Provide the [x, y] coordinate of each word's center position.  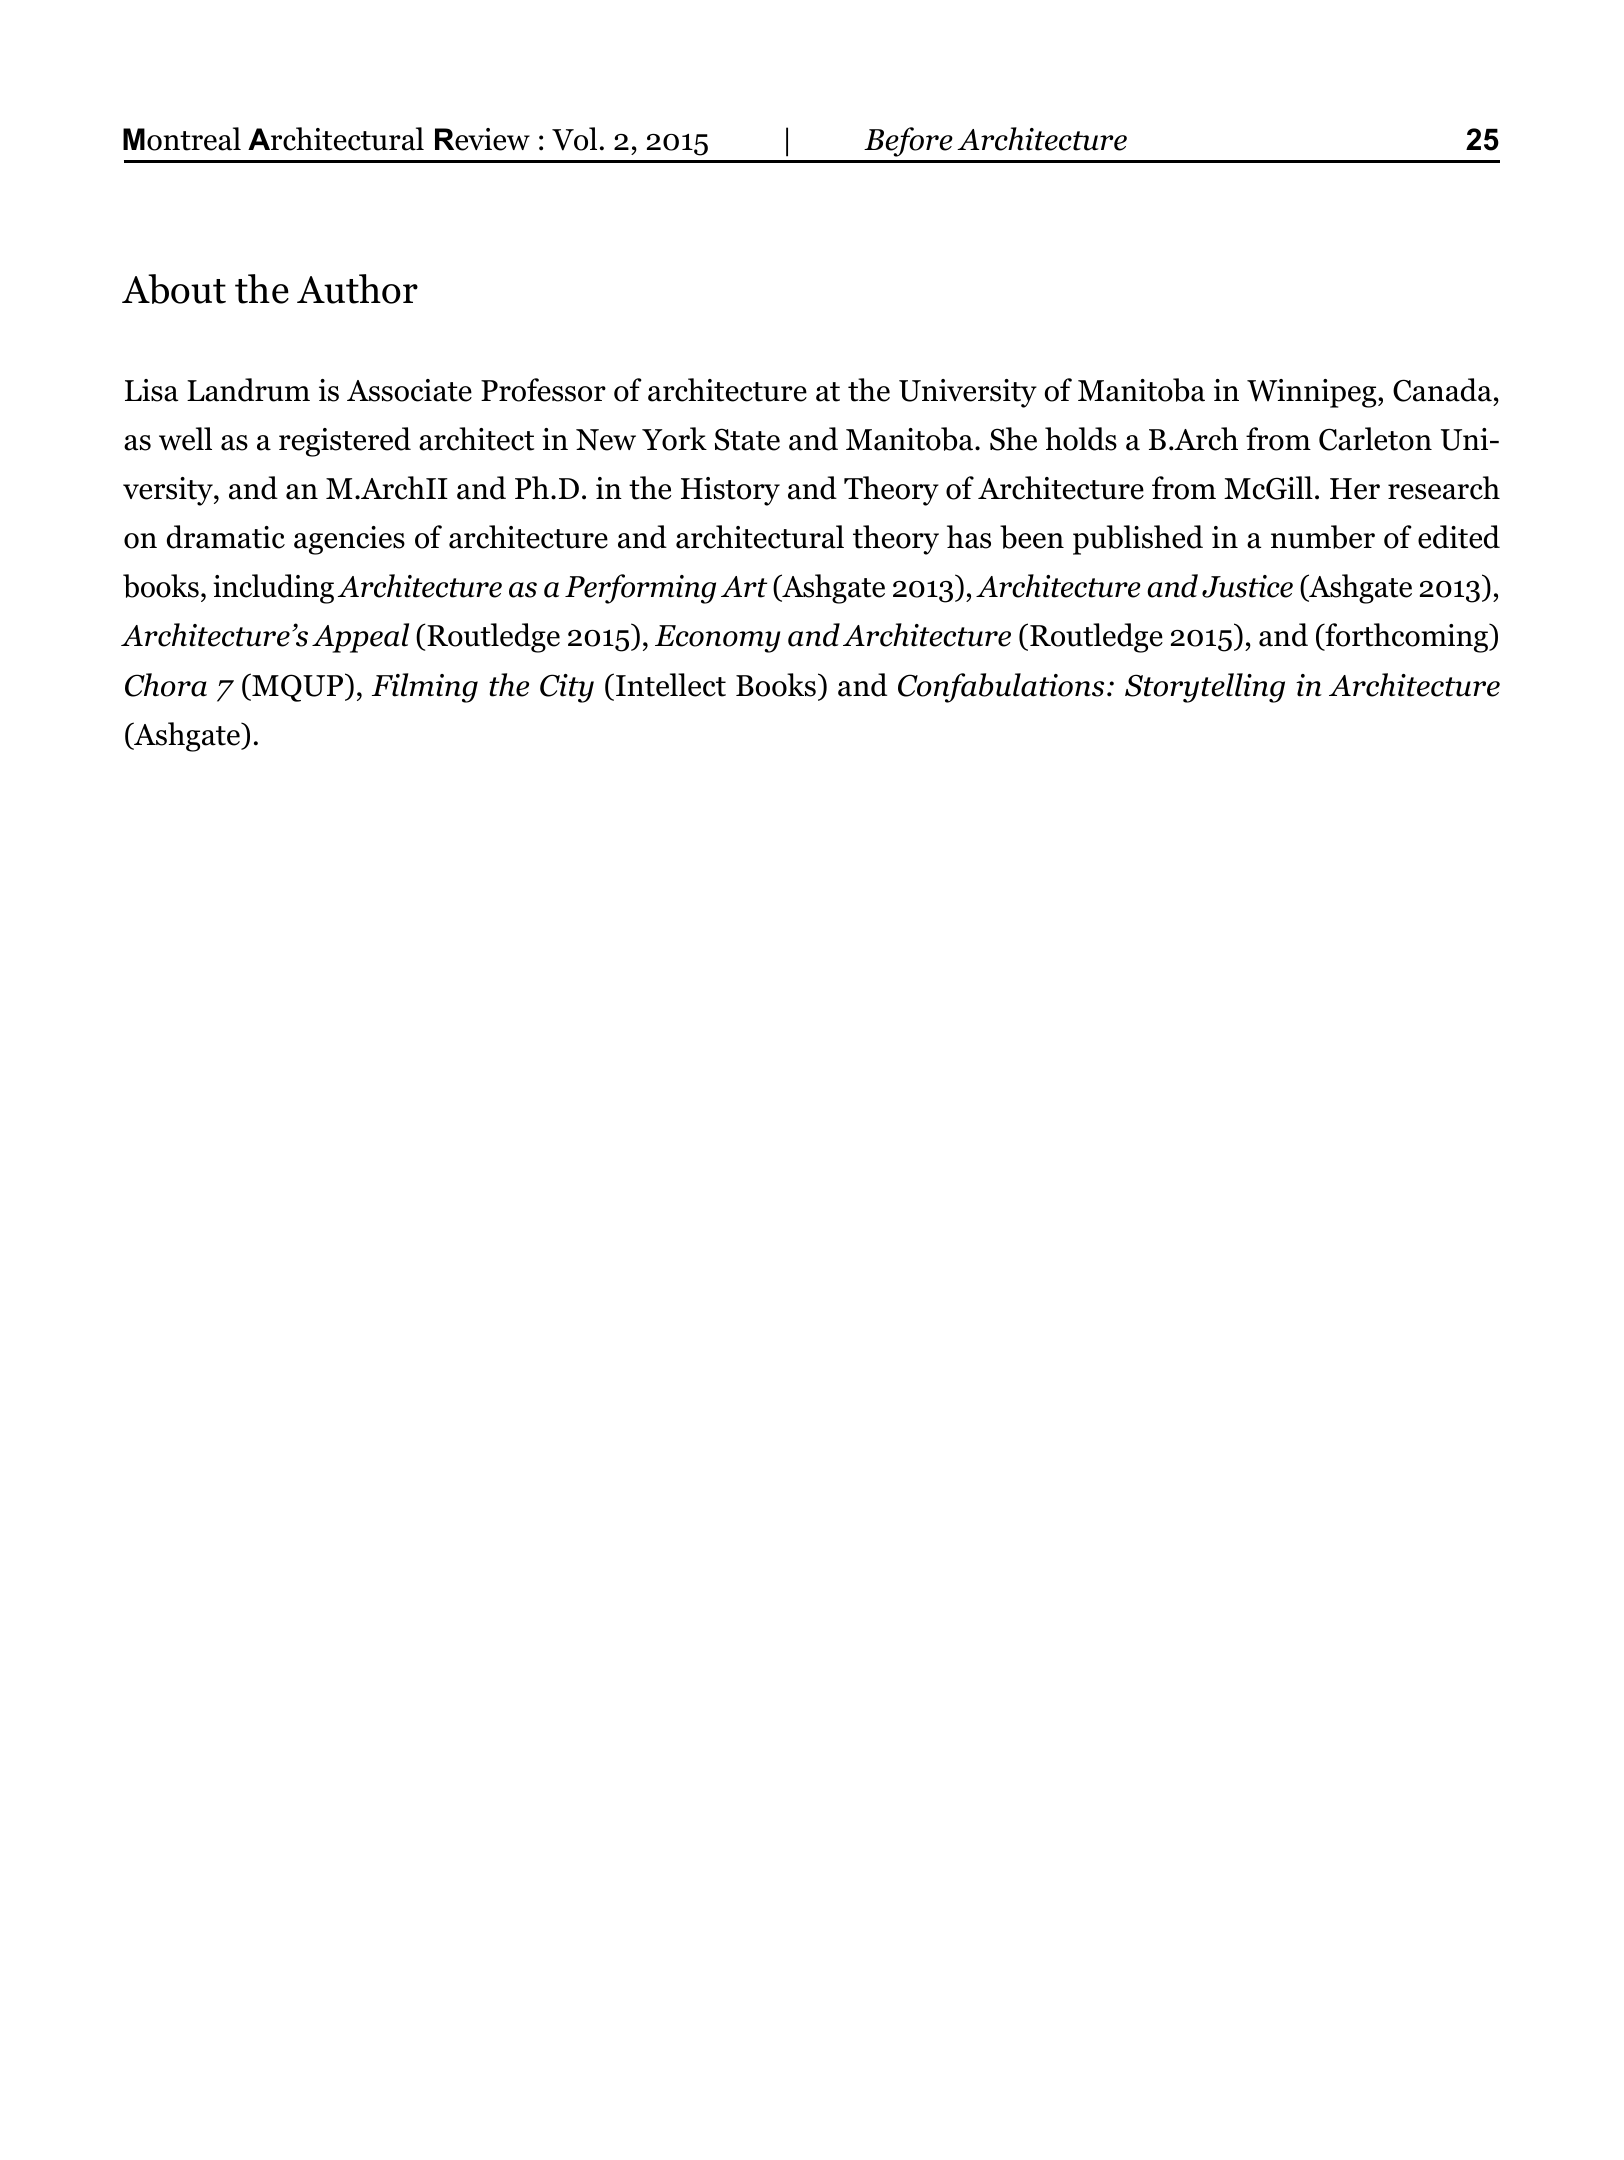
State [747, 439]
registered [345, 442]
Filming [425, 688]
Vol [574, 139]
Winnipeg [1313, 393]
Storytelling [1205, 688]
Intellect [671, 685]
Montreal [182, 139]
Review [482, 139]
